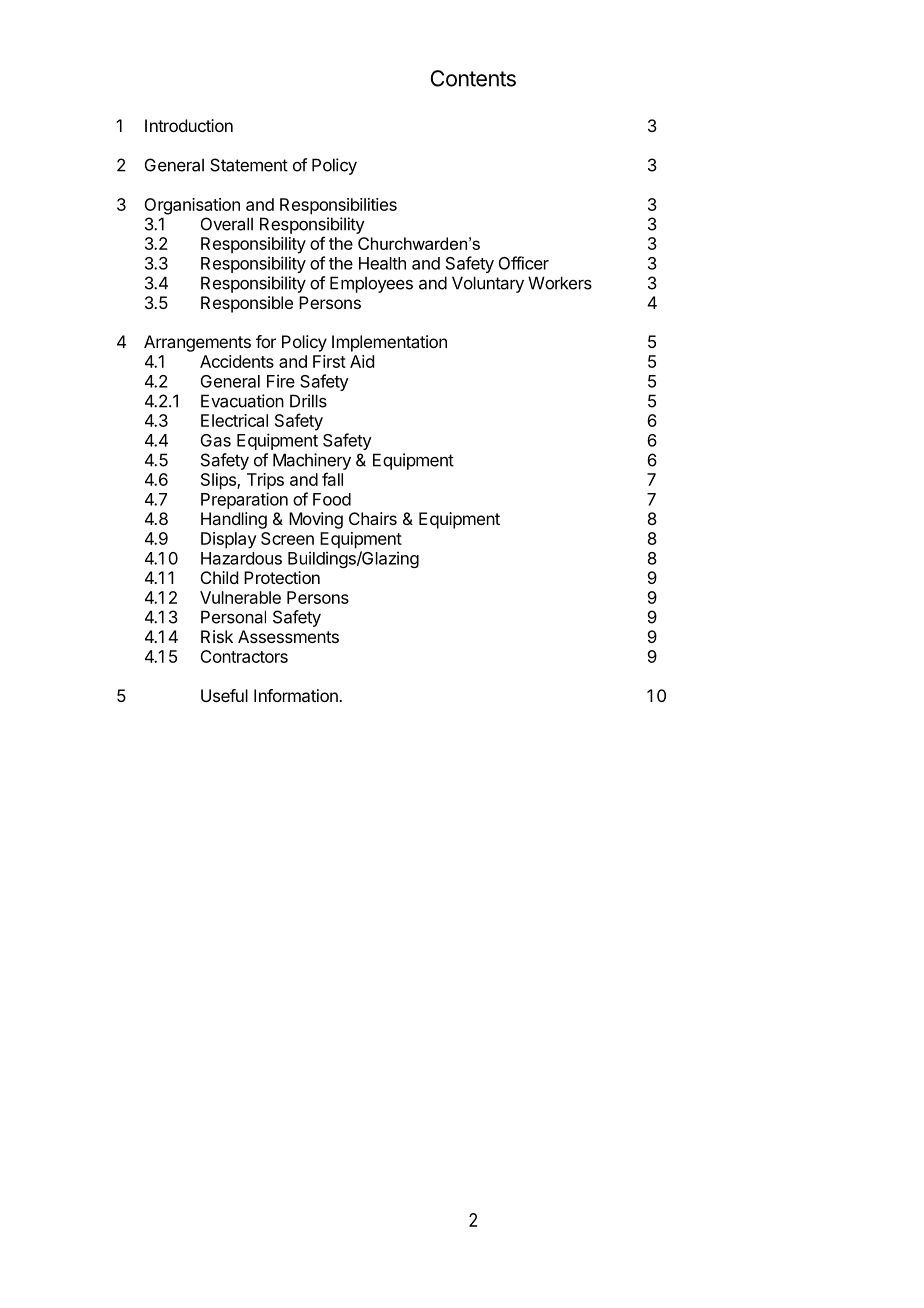  What do you see at coordinates (224, 695) in the image?
I see `Useful` at bounding box center [224, 695].
